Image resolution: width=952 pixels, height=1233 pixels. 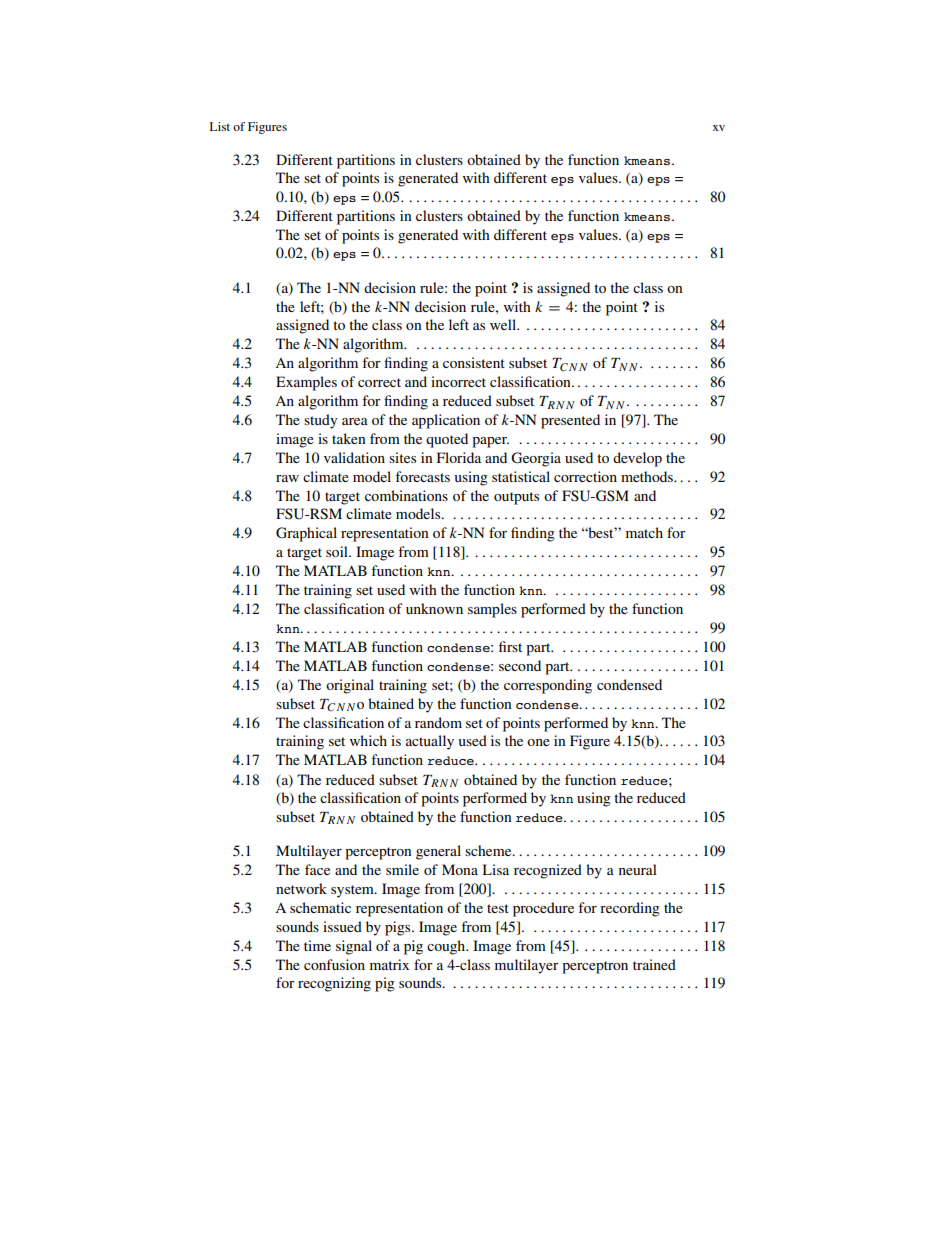 I want to click on consistent, so click(x=474, y=362).
